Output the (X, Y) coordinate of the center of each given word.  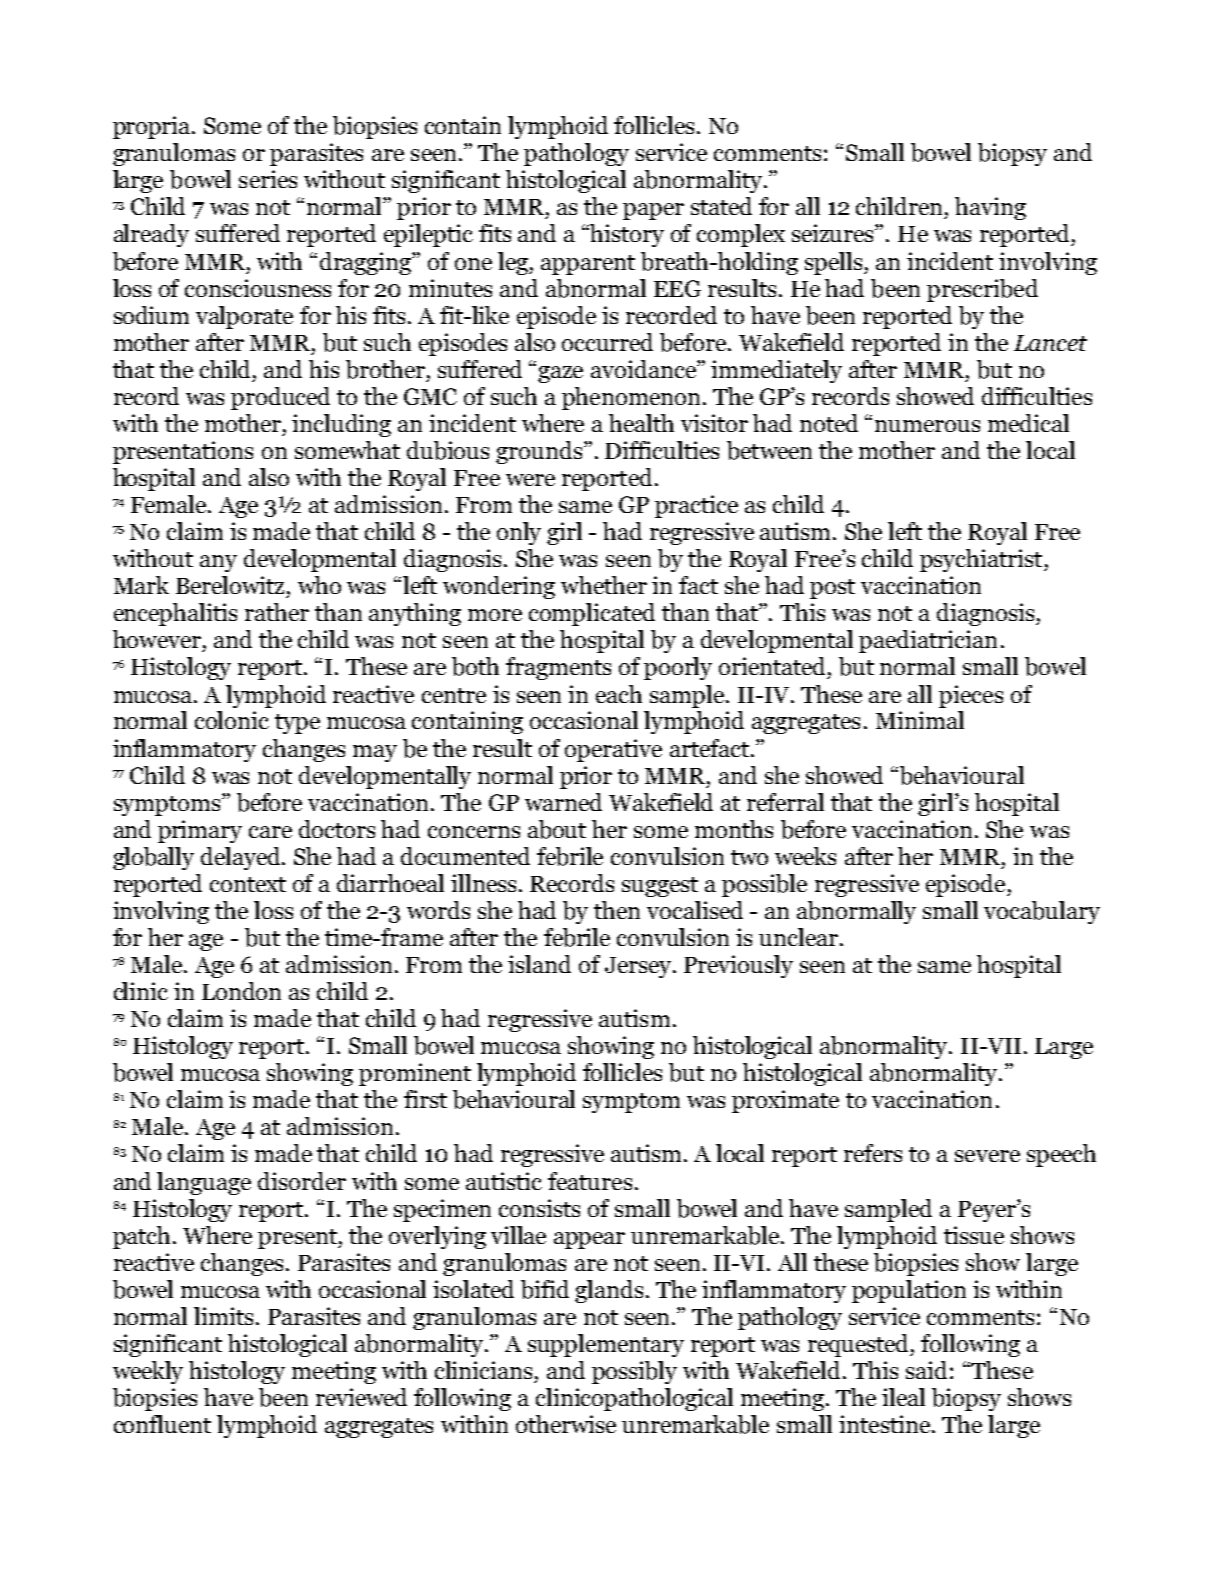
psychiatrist (982, 560)
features (590, 1181)
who (319, 585)
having (990, 208)
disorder (302, 1181)
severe (987, 1156)
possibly (634, 1372)
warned (563, 802)
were (530, 480)
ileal (903, 1397)
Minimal (920, 720)
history (627, 235)
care (270, 832)
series (268, 179)
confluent (162, 1424)
